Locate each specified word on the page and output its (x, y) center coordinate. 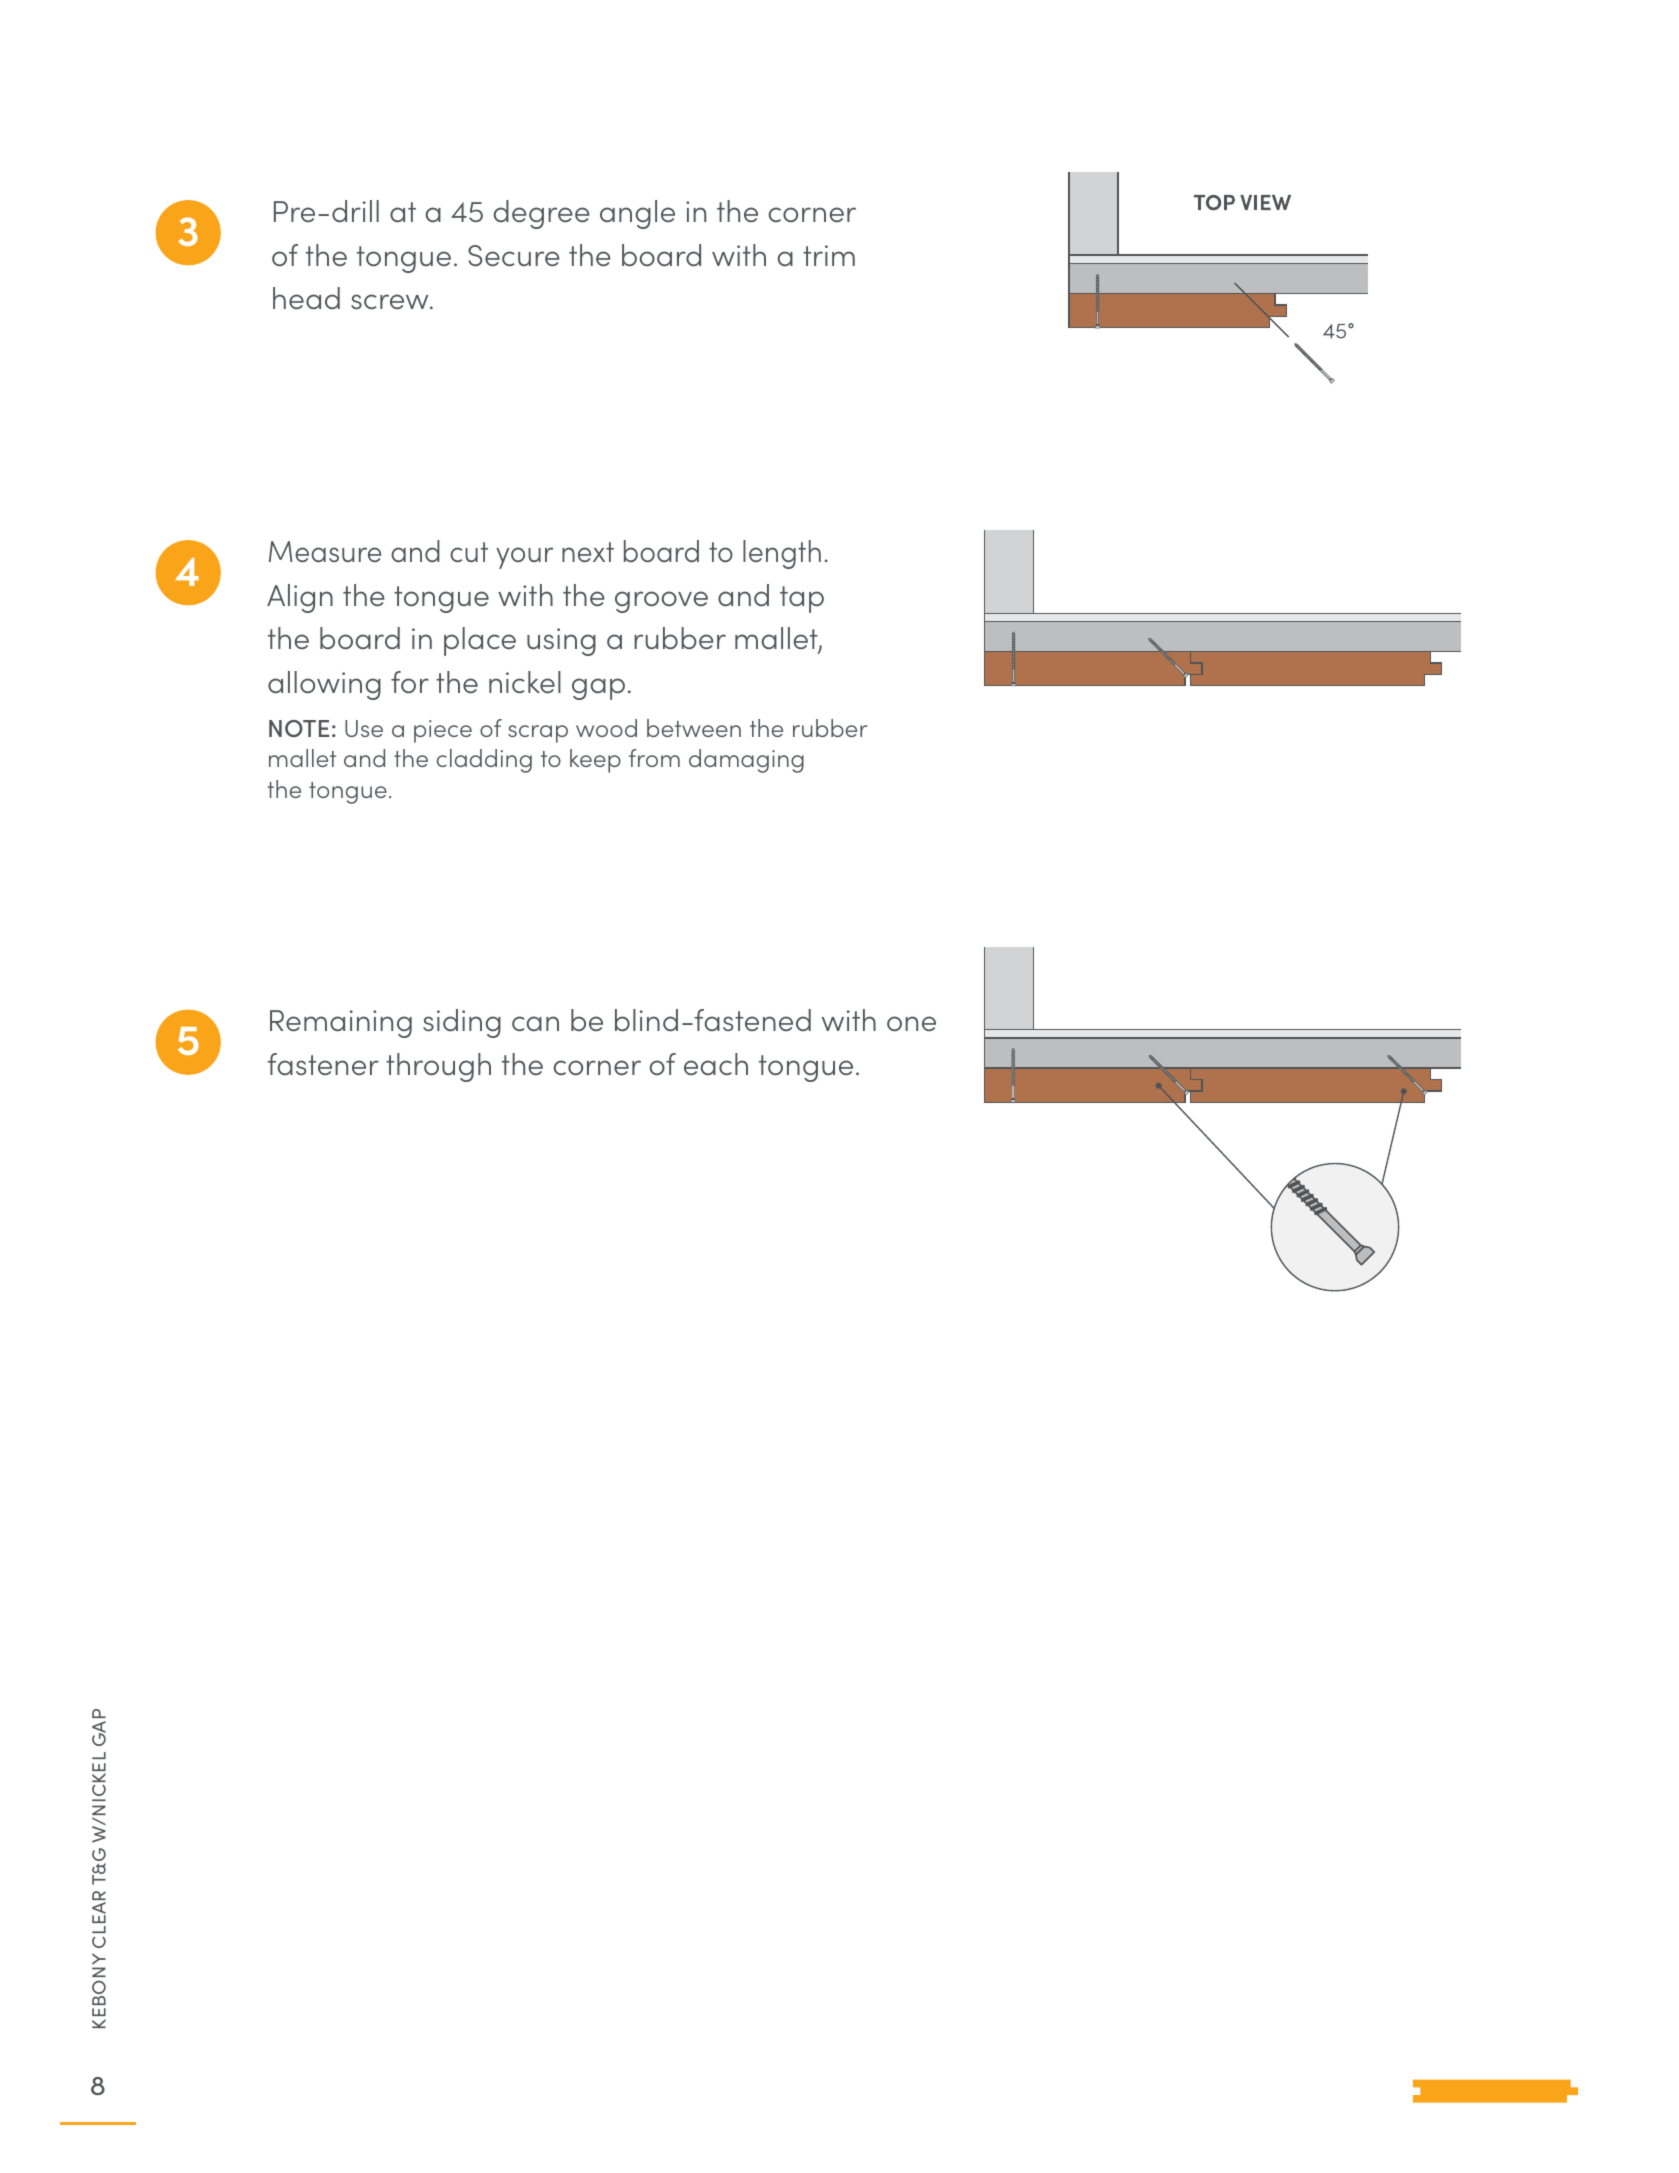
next (588, 552)
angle (637, 214)
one (911, 1023)
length (782, 554)
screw (391, 301)
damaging (746, 761)
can (535, 1023)
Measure (325, 551)
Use (364, 728)
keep (595, 761)
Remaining (341, 1024)
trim (829, 255)
